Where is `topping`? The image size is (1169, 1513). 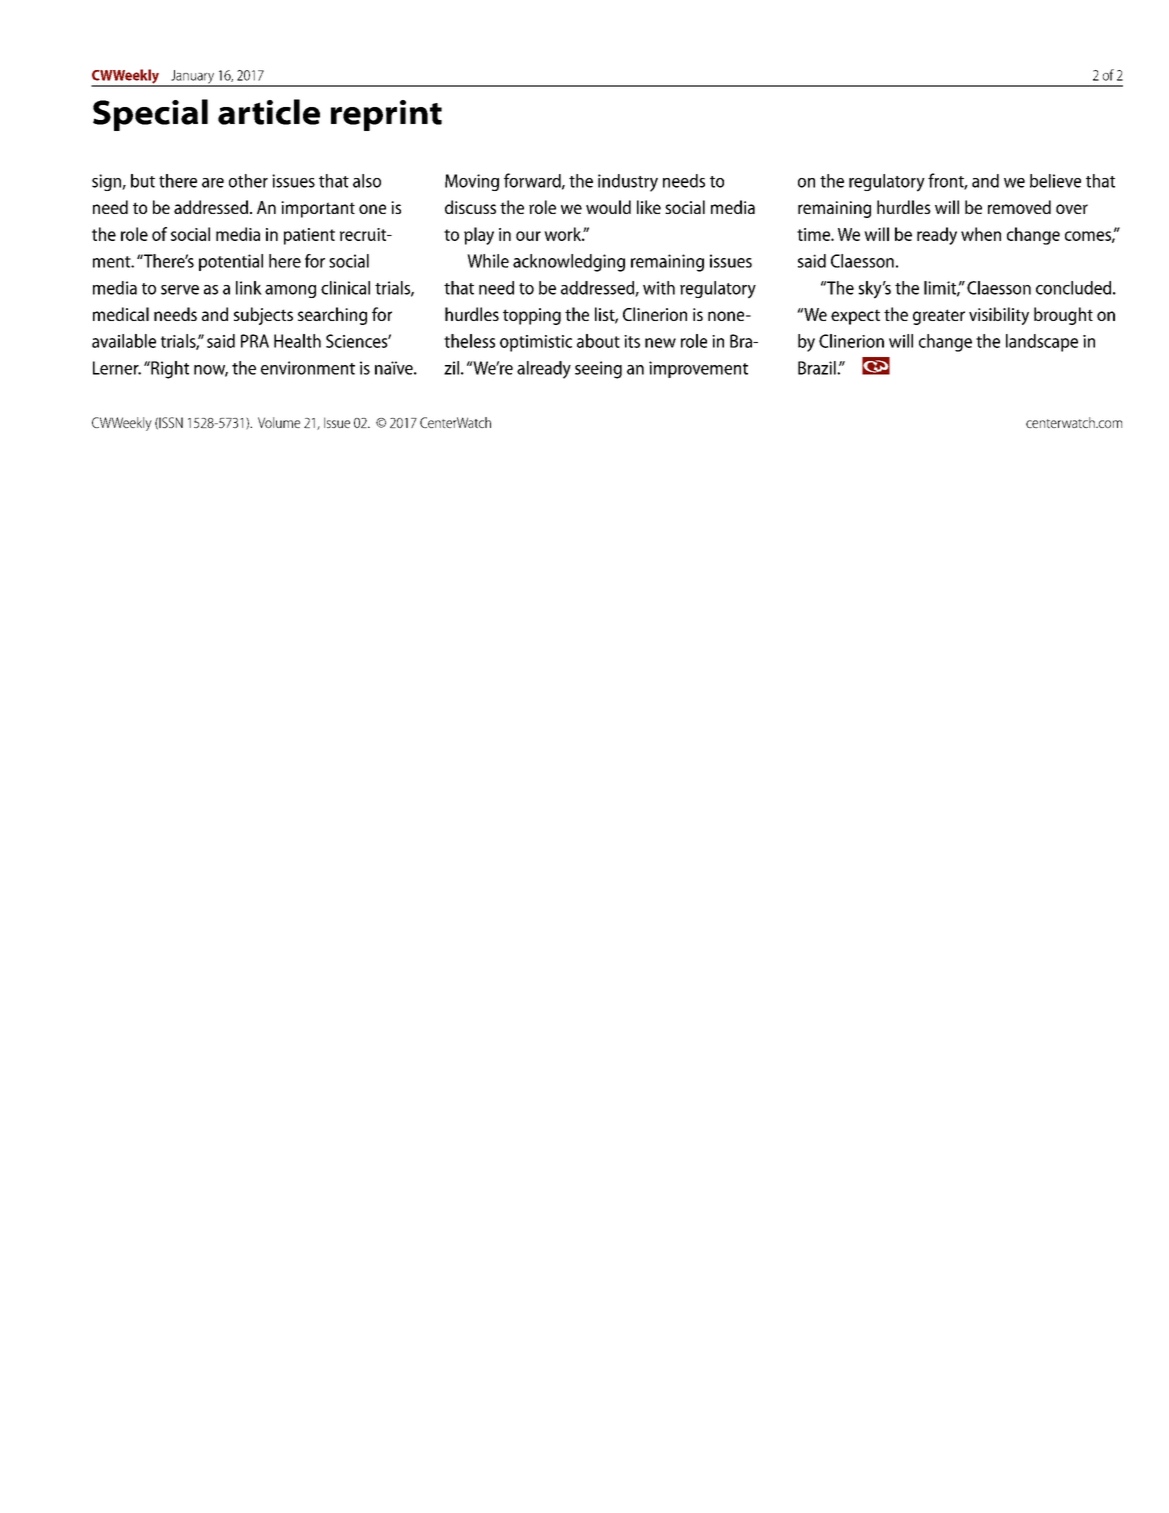 topping is located at coordinates (532, 316).
